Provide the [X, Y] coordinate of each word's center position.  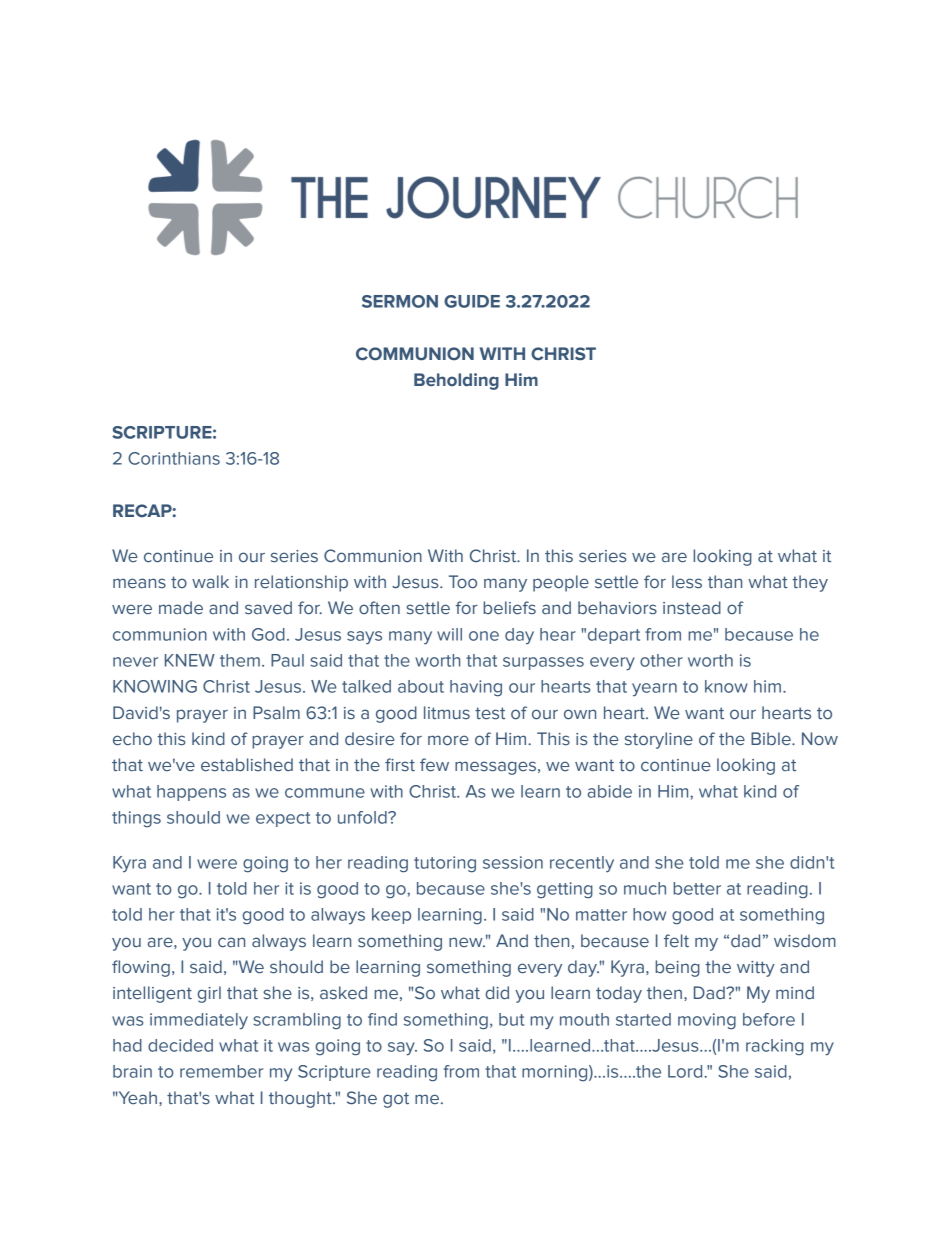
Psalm [276, 713]
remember [221, 1071]
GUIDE [472, 301]
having [476, 688]
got [396, 1100]
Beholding [456, 381]
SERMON [400, 301]
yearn [654, 689]
